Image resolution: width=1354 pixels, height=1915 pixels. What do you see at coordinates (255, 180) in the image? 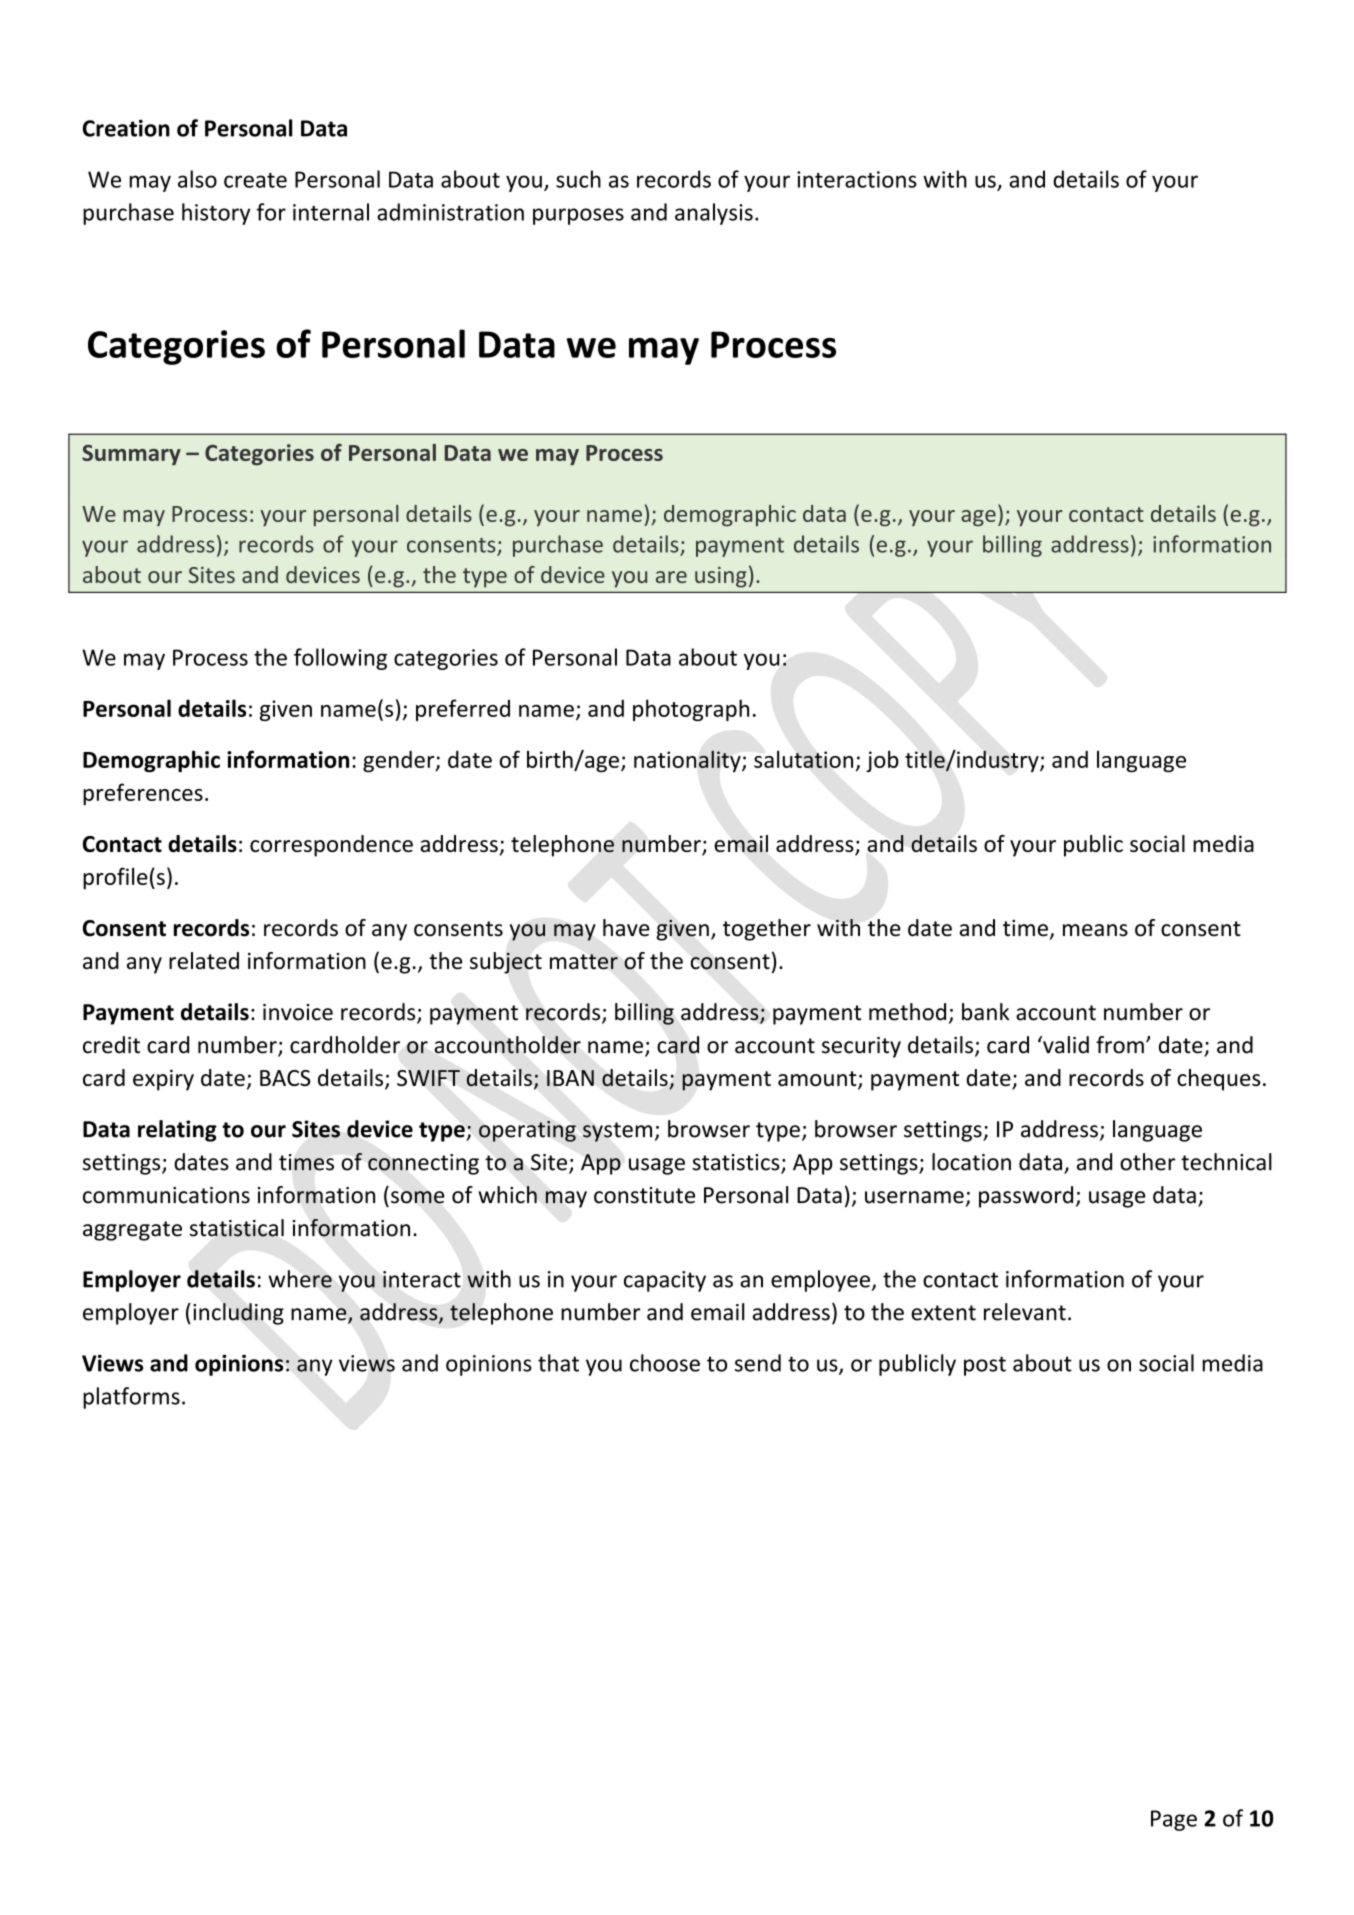
I see `create` at bounding box center [255, 180].
